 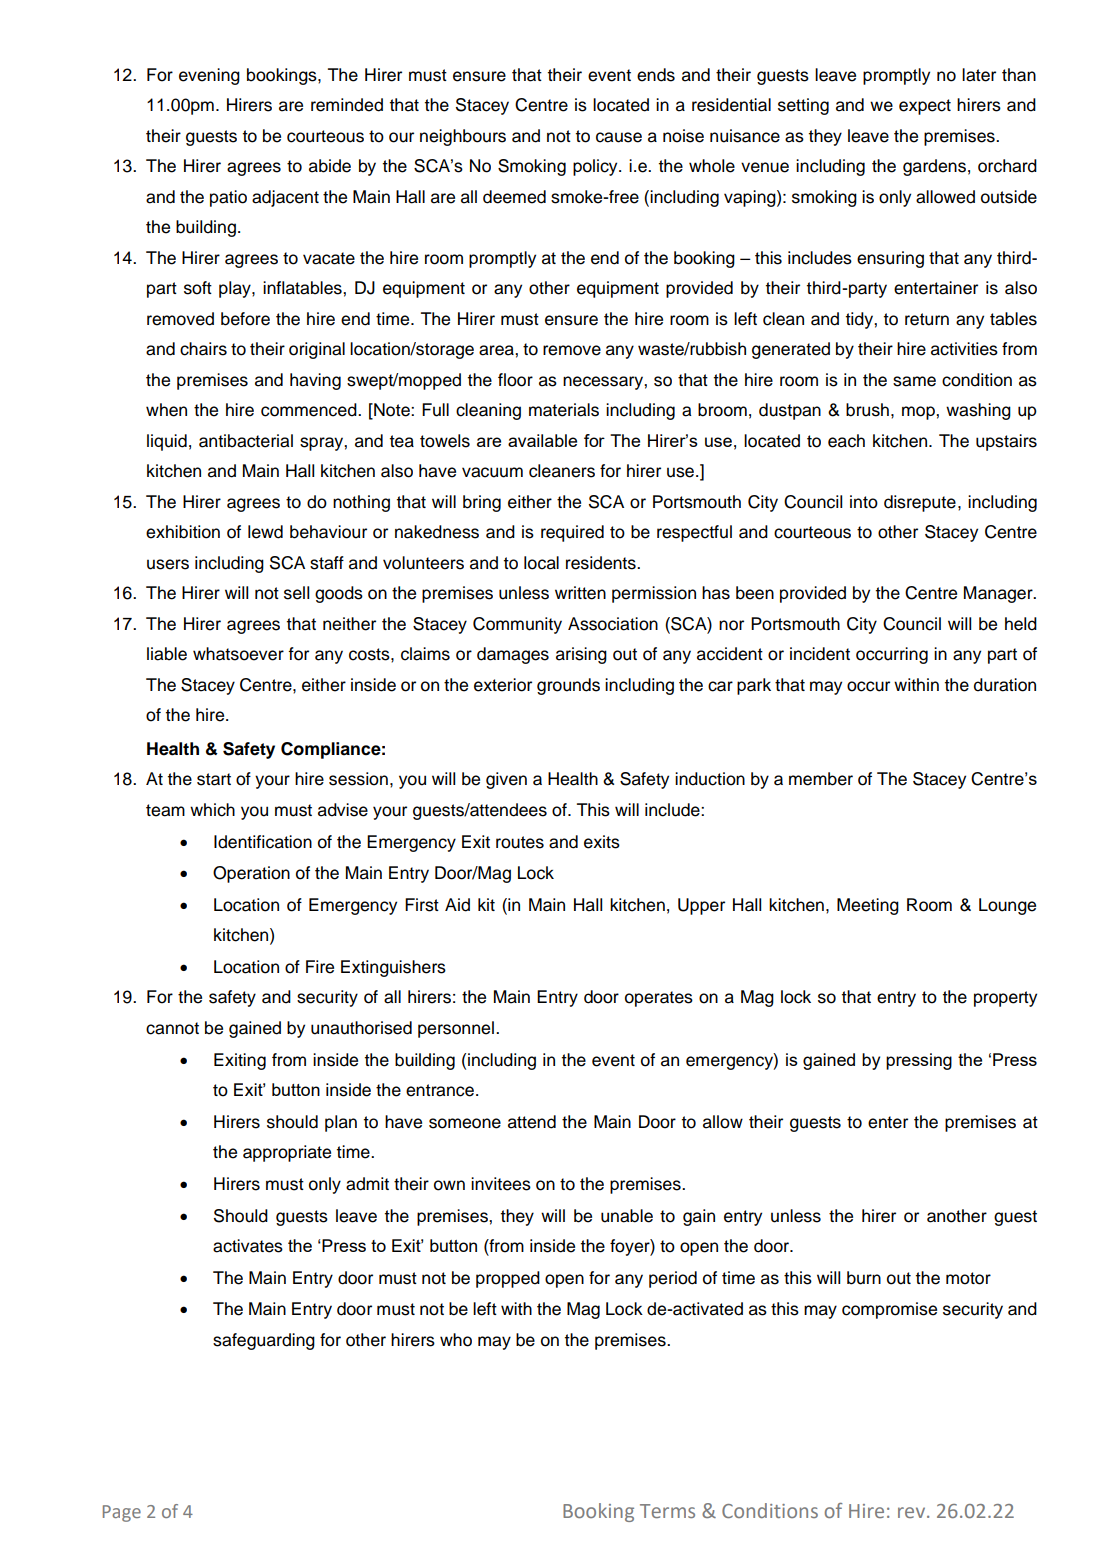 What do you see at coordinates (209, 76) in the image?
I see `evening` at bounding box center [209, 76].
